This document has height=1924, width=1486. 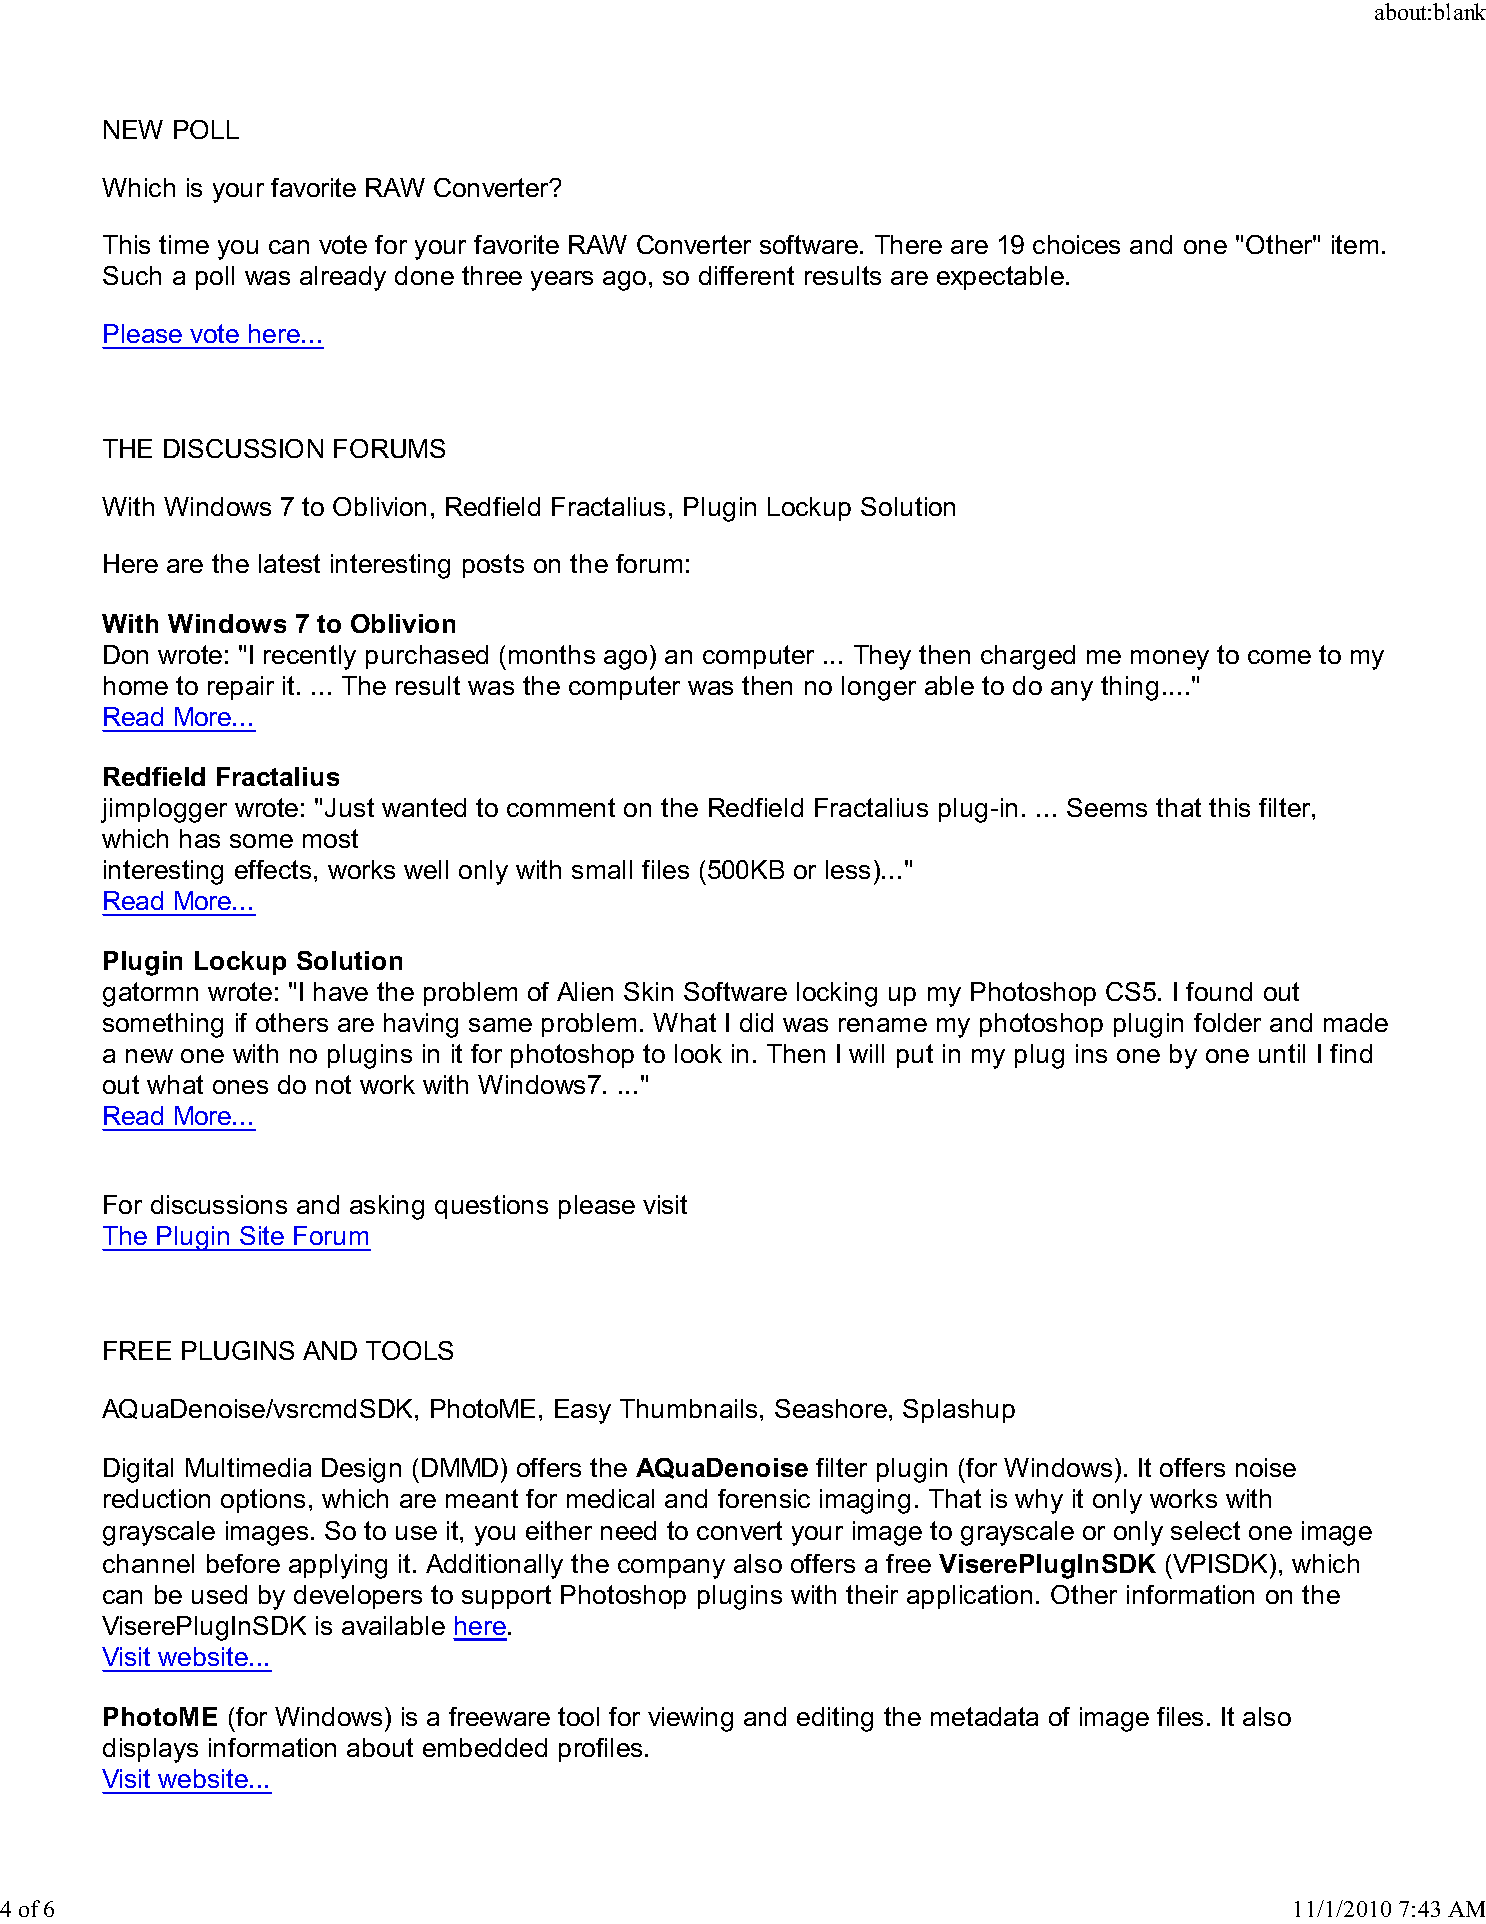 What do you see at coordinates (690, 1408) in the document?
I see `Thumbnails` at bounding box center [690, 1408].
